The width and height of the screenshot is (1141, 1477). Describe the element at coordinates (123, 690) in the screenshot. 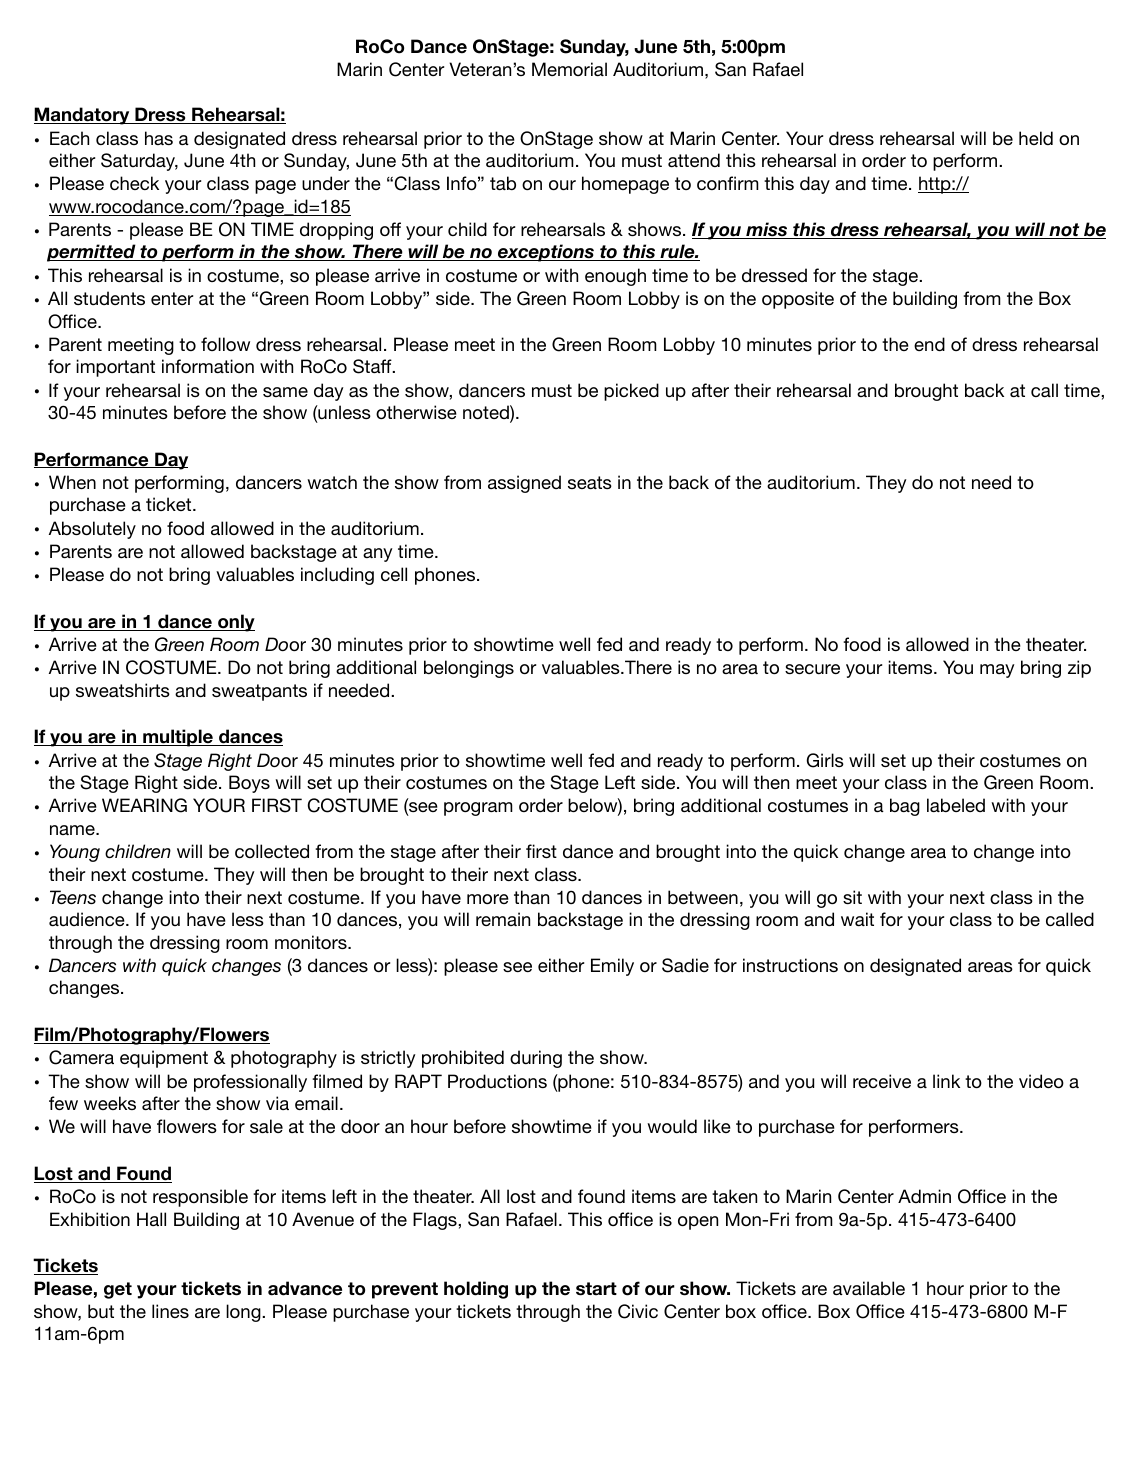

I see `sweatshirts` at that location.
